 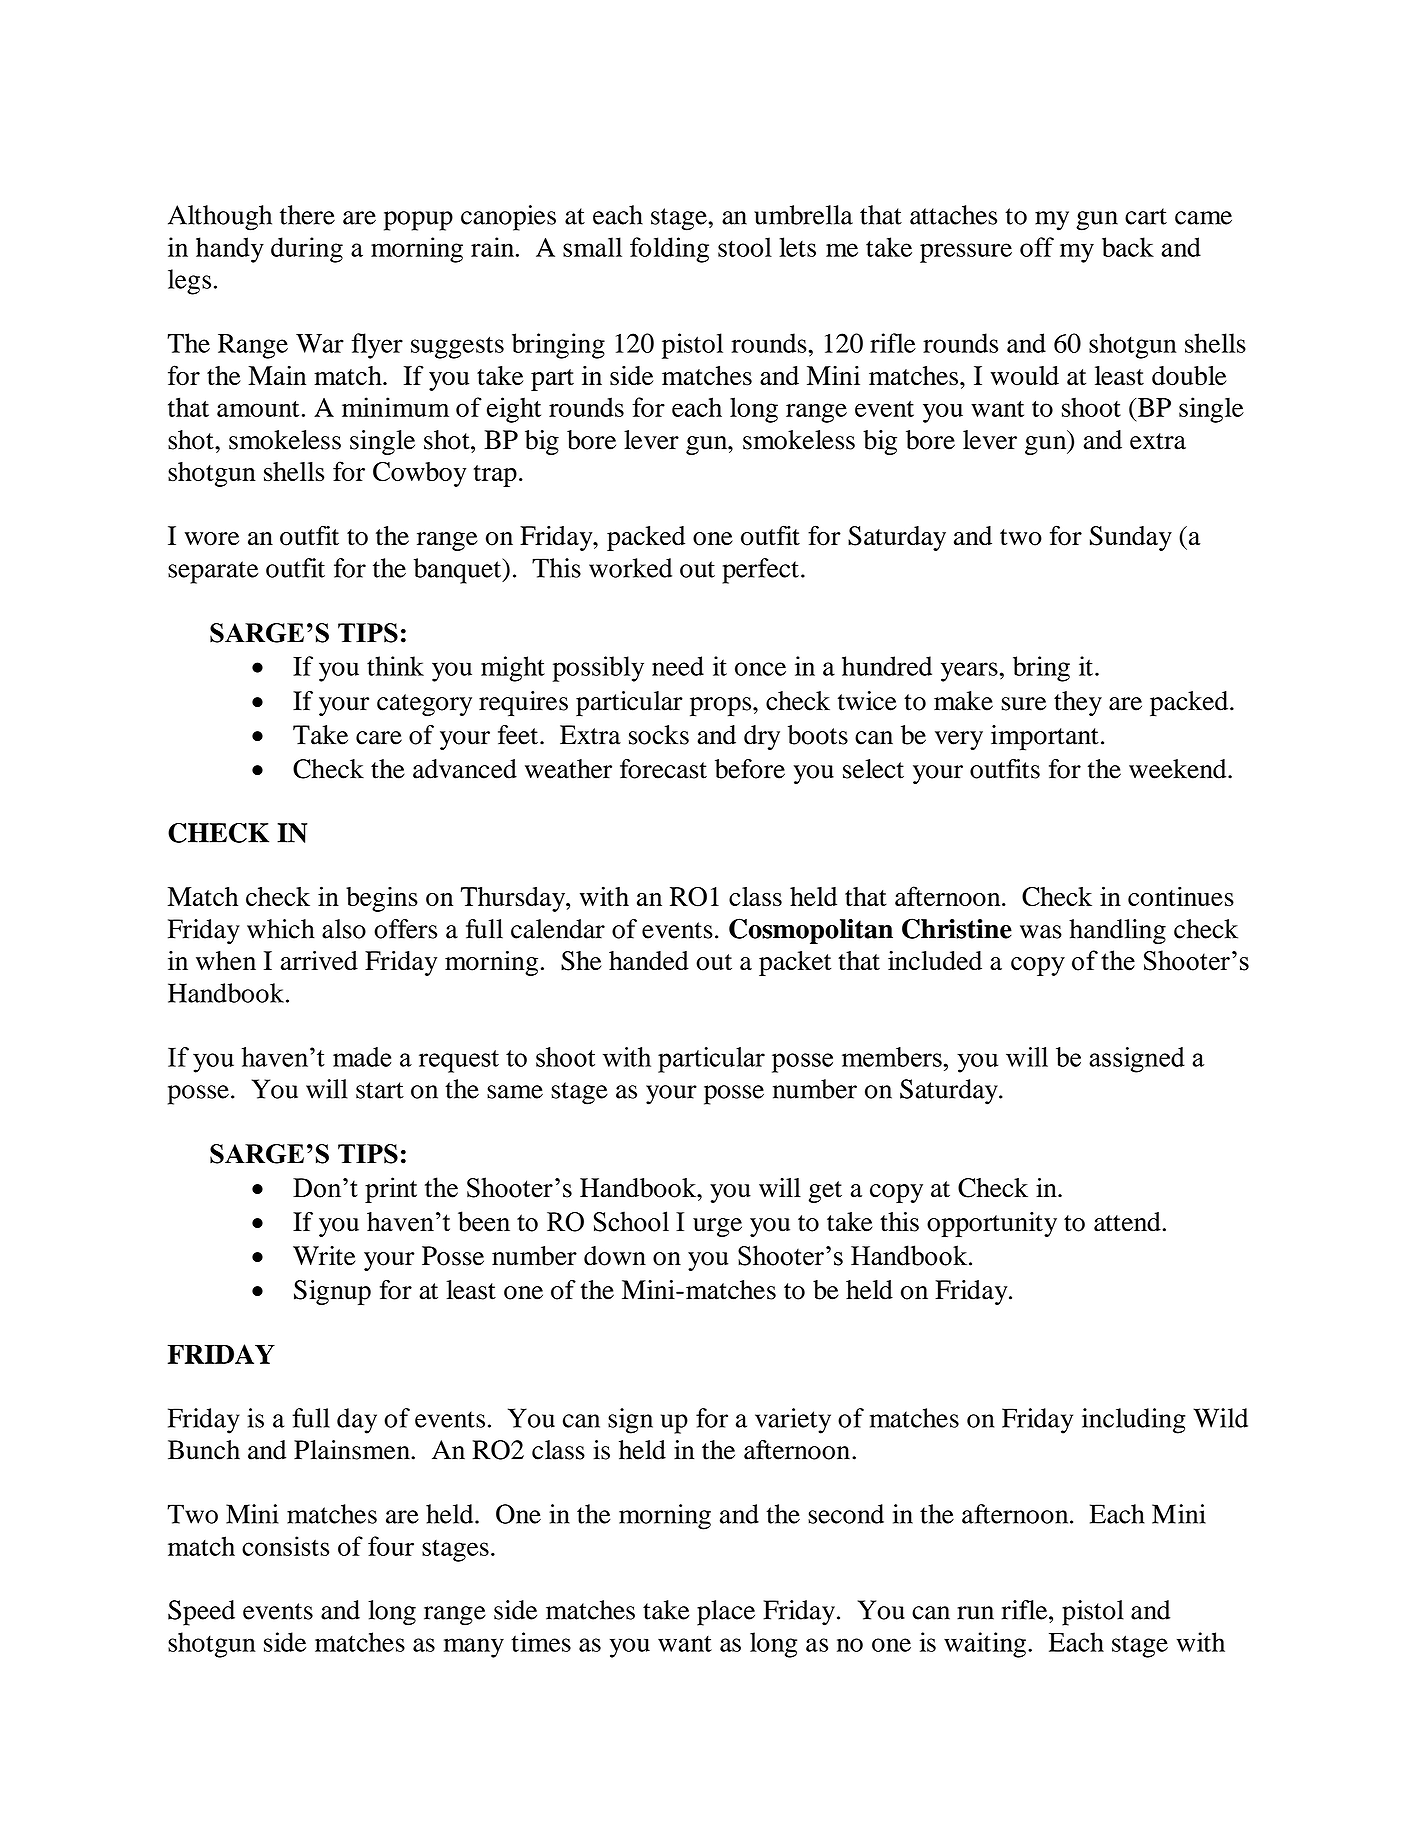 I want to click on during, so click(x=307, y=250).
